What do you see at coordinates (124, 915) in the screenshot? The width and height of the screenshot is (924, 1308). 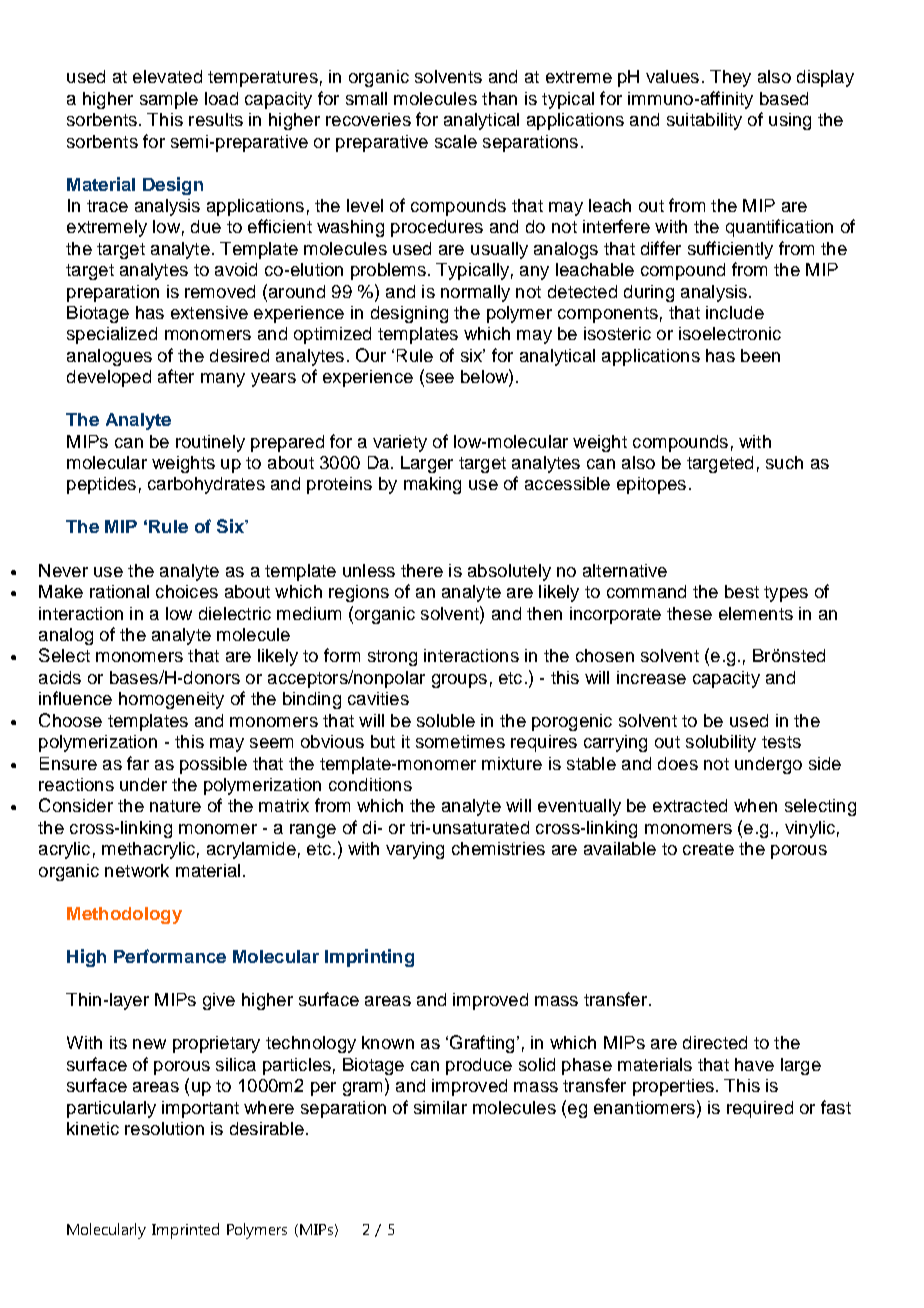 I see `Methodology` at bounding box center [124, 915].
